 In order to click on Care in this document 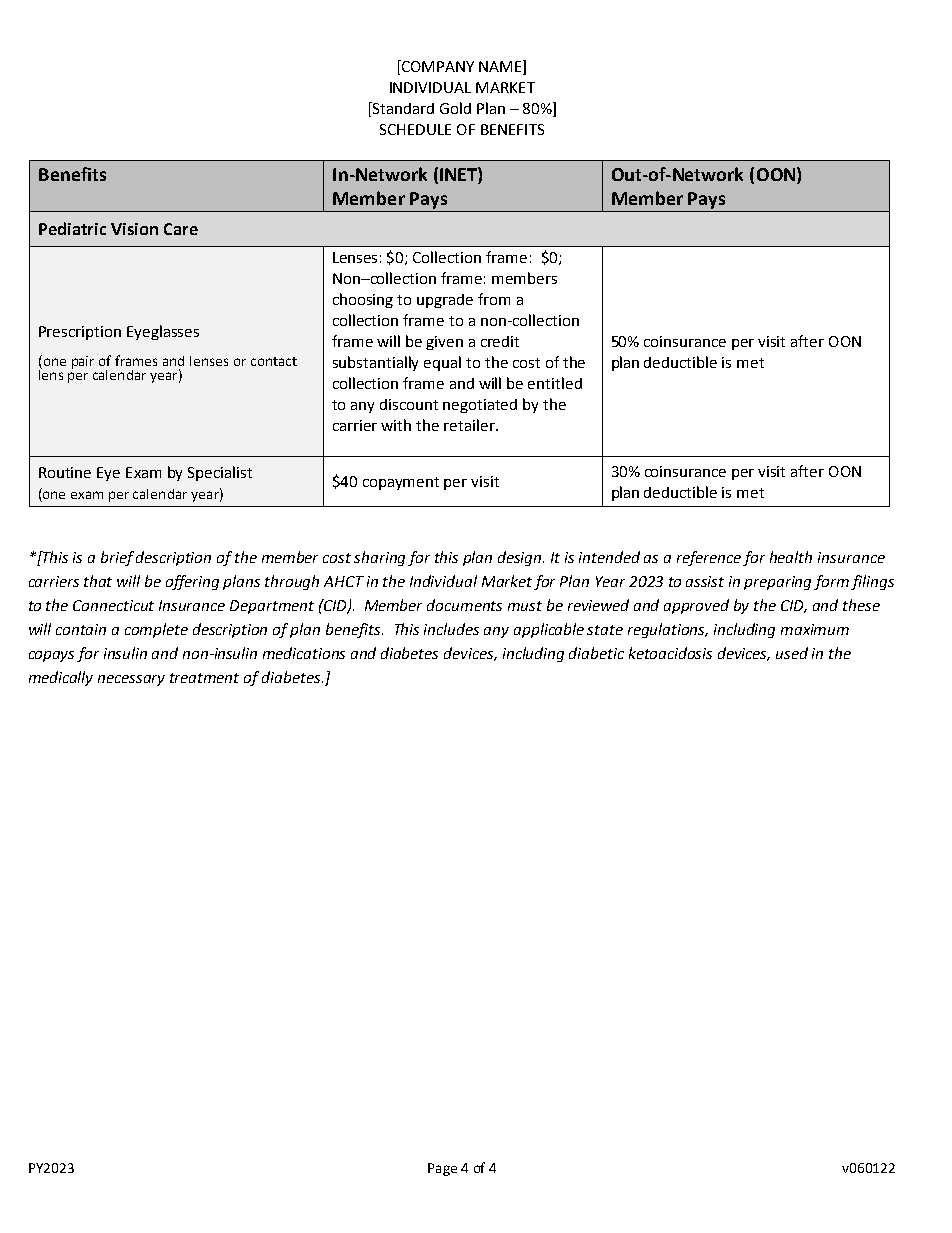, I will do `click(181, 229)`.
